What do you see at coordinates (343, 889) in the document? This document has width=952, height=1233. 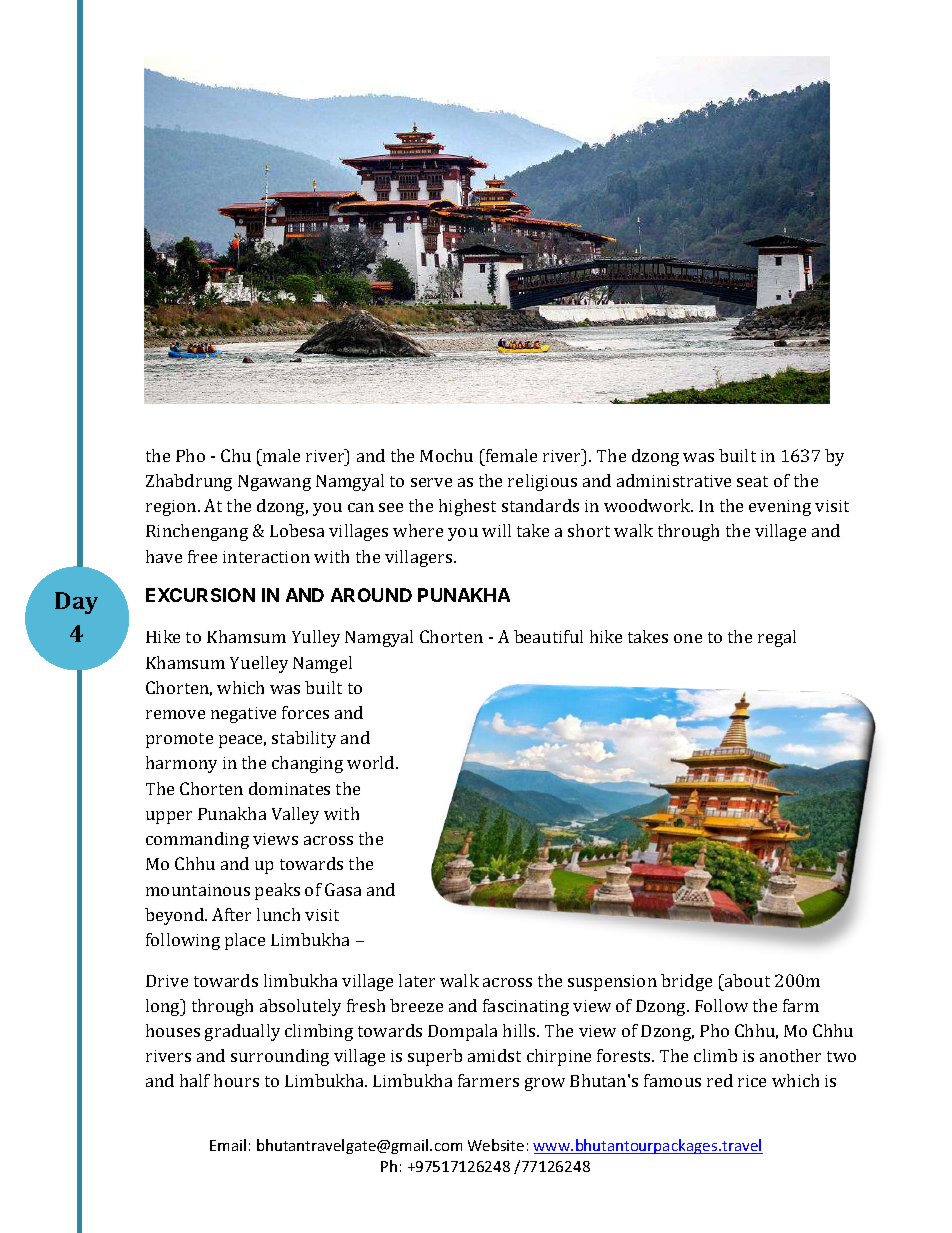 I see `Gasa` at bounding box center [343, 889].
